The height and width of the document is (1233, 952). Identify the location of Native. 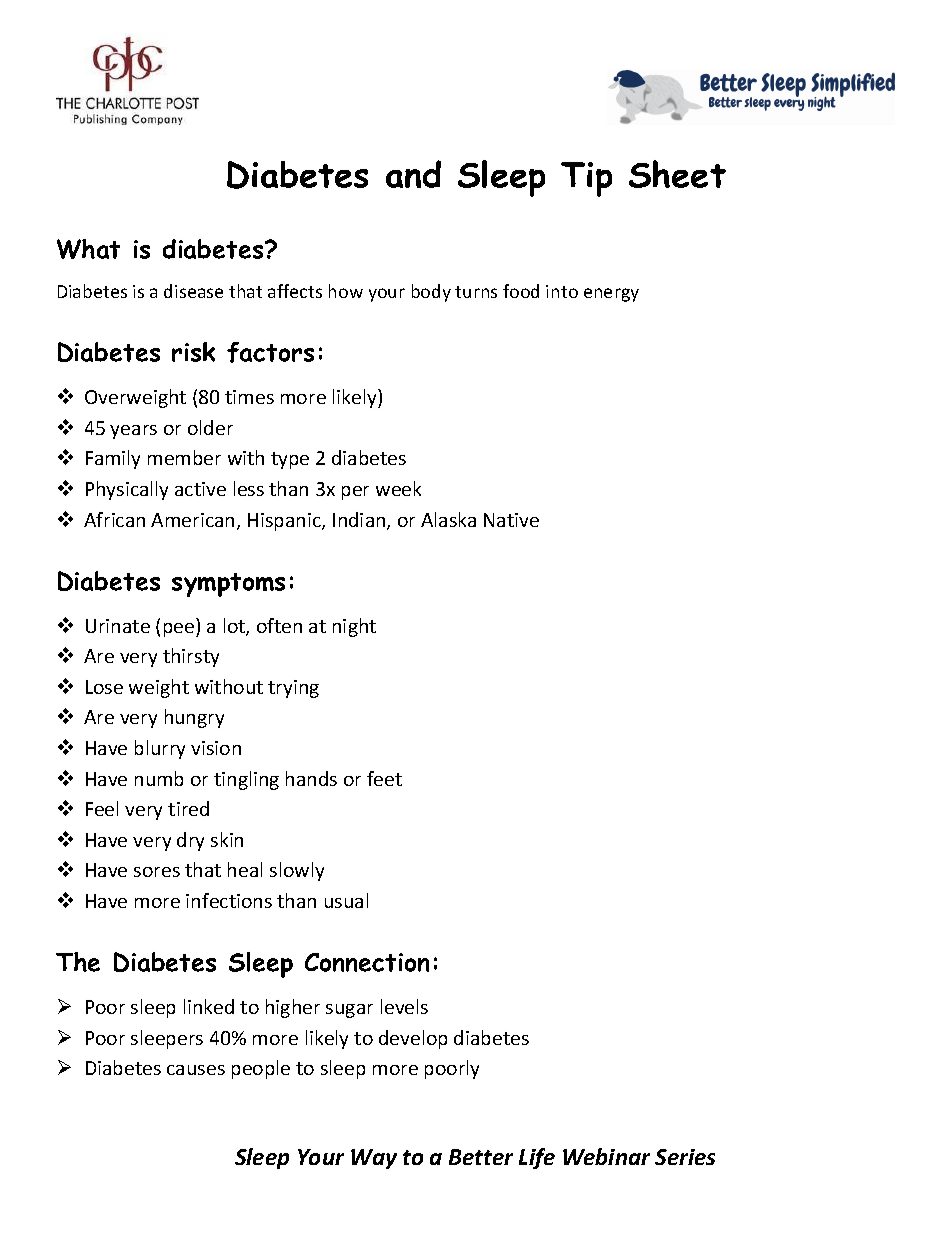
(511, 520).
